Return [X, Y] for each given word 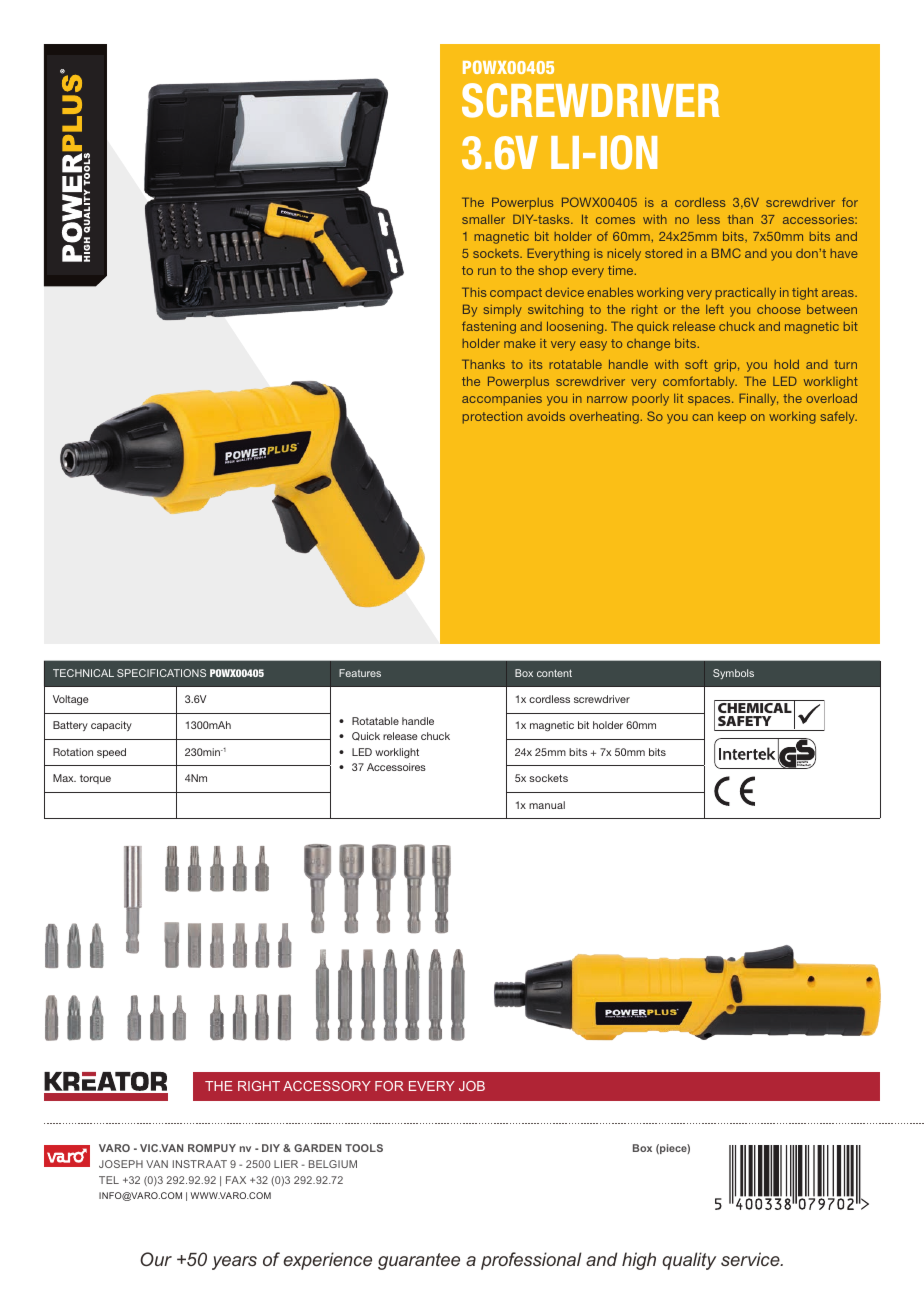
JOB [472, 1086]
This [474, 292]
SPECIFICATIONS [161, 673]
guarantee [419, 1261]
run [487, 271]
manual [547, 805]
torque [95, 779]
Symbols [733, 674]
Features [360, 673]
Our [156, 1259]
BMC [726, 253]
